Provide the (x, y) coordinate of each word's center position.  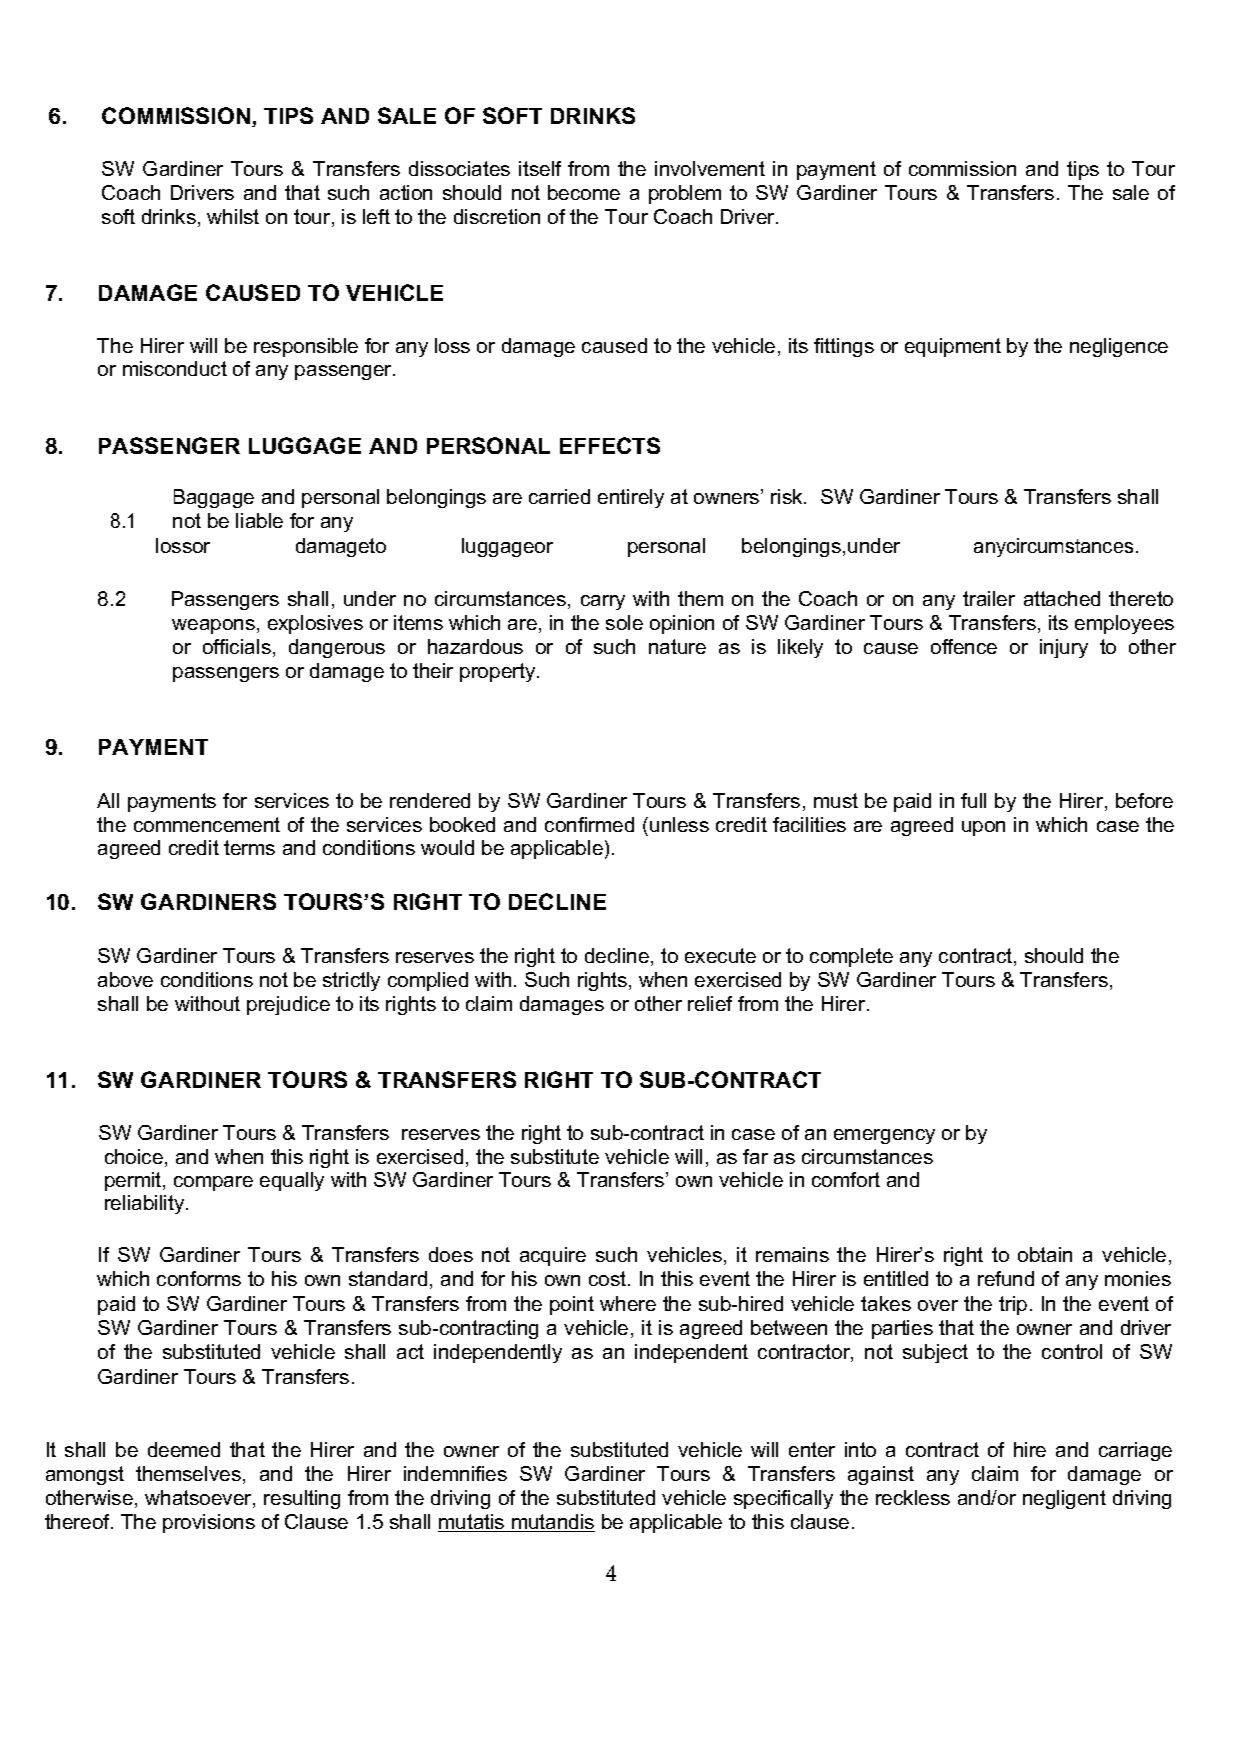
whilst (233, 216)
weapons (213, 626)
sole (624, 622)
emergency (884, 1136)
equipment (953, 347)
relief (710, 1003)
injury (1064, 648)
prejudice (288, 1005)
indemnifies (455, 1473)
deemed (184, 1449)
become (584, 192)
